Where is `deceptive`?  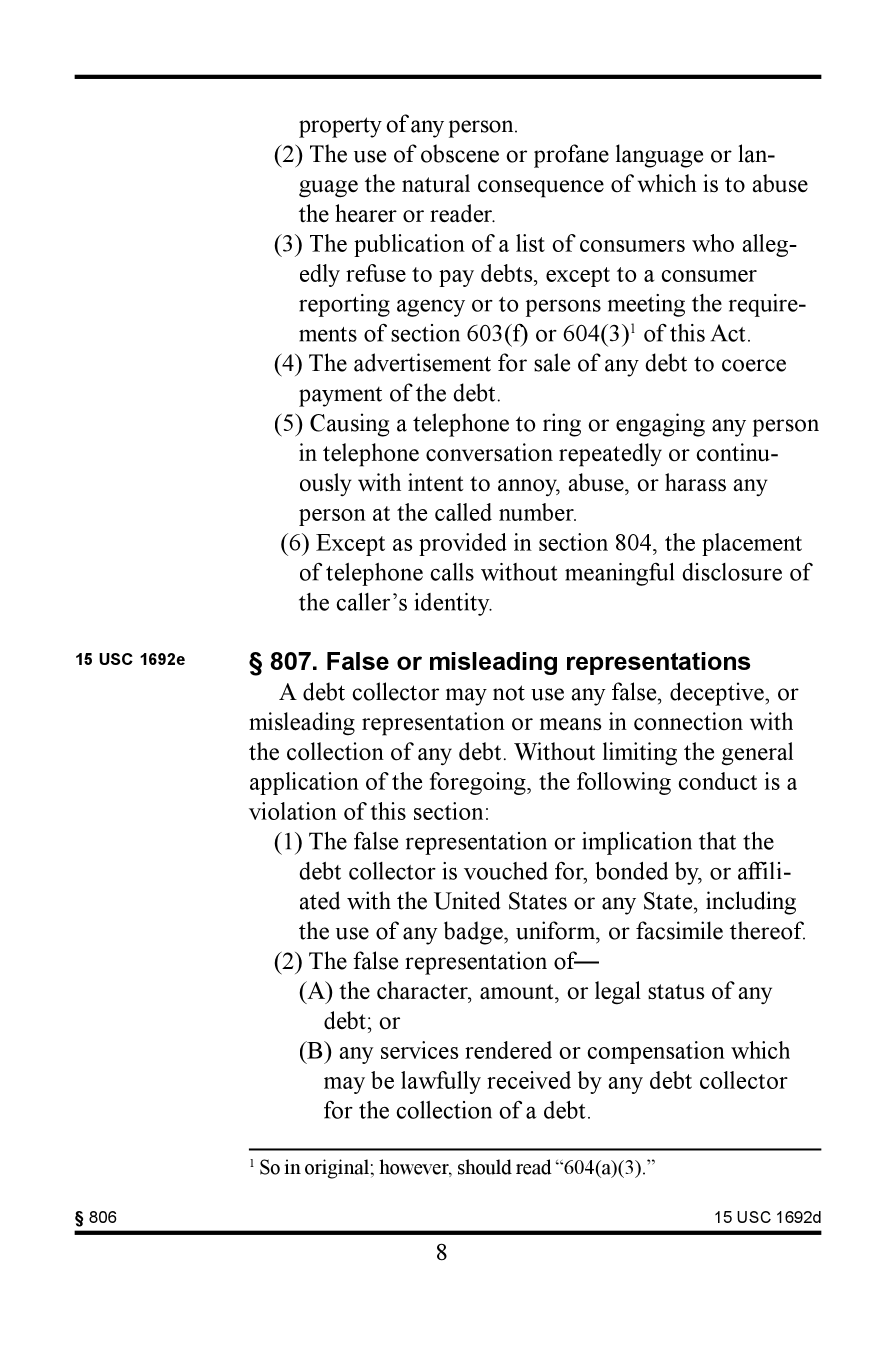
deceptive is located at coordinates (718, 694).
